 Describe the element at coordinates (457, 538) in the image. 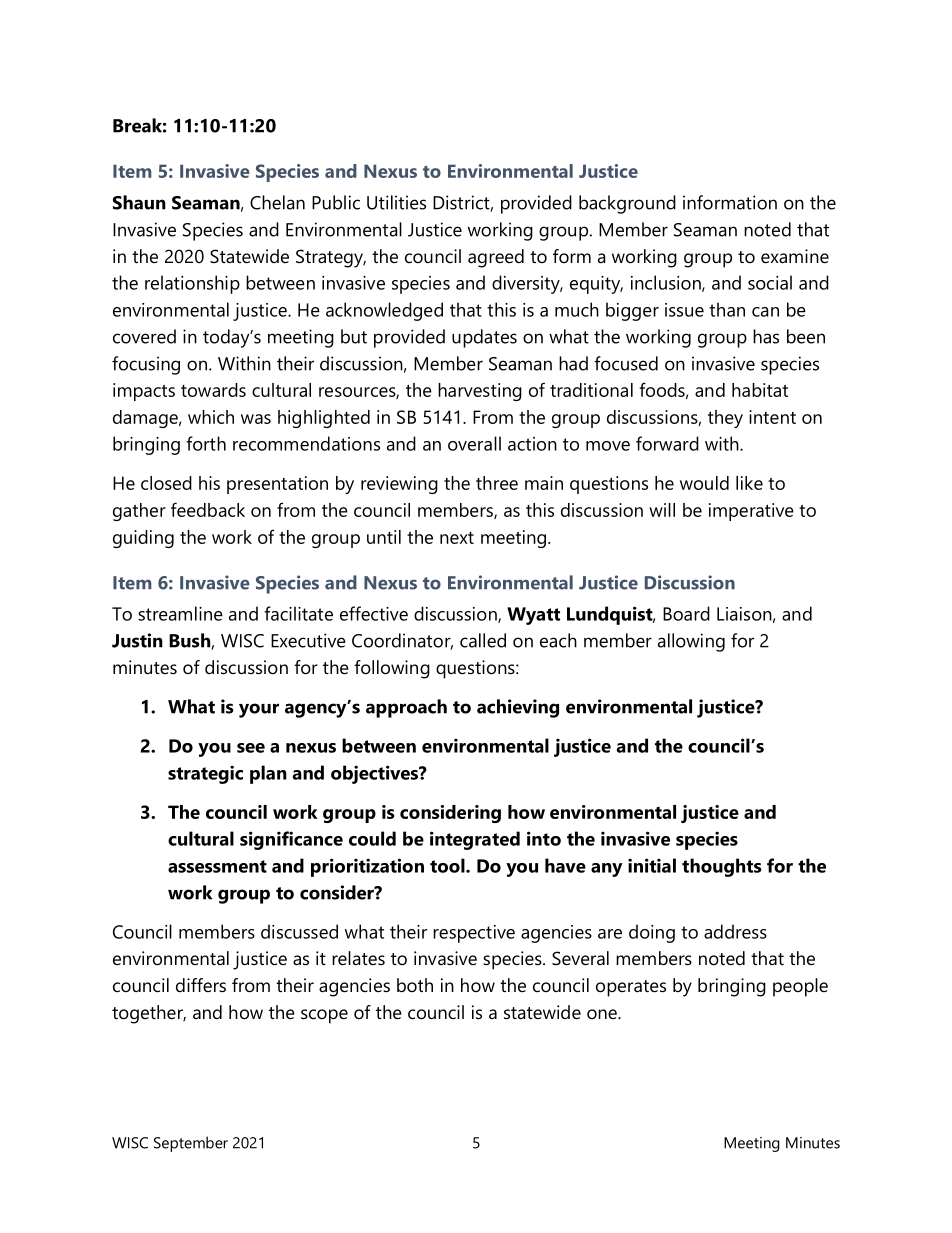

I see `next` at that location.
